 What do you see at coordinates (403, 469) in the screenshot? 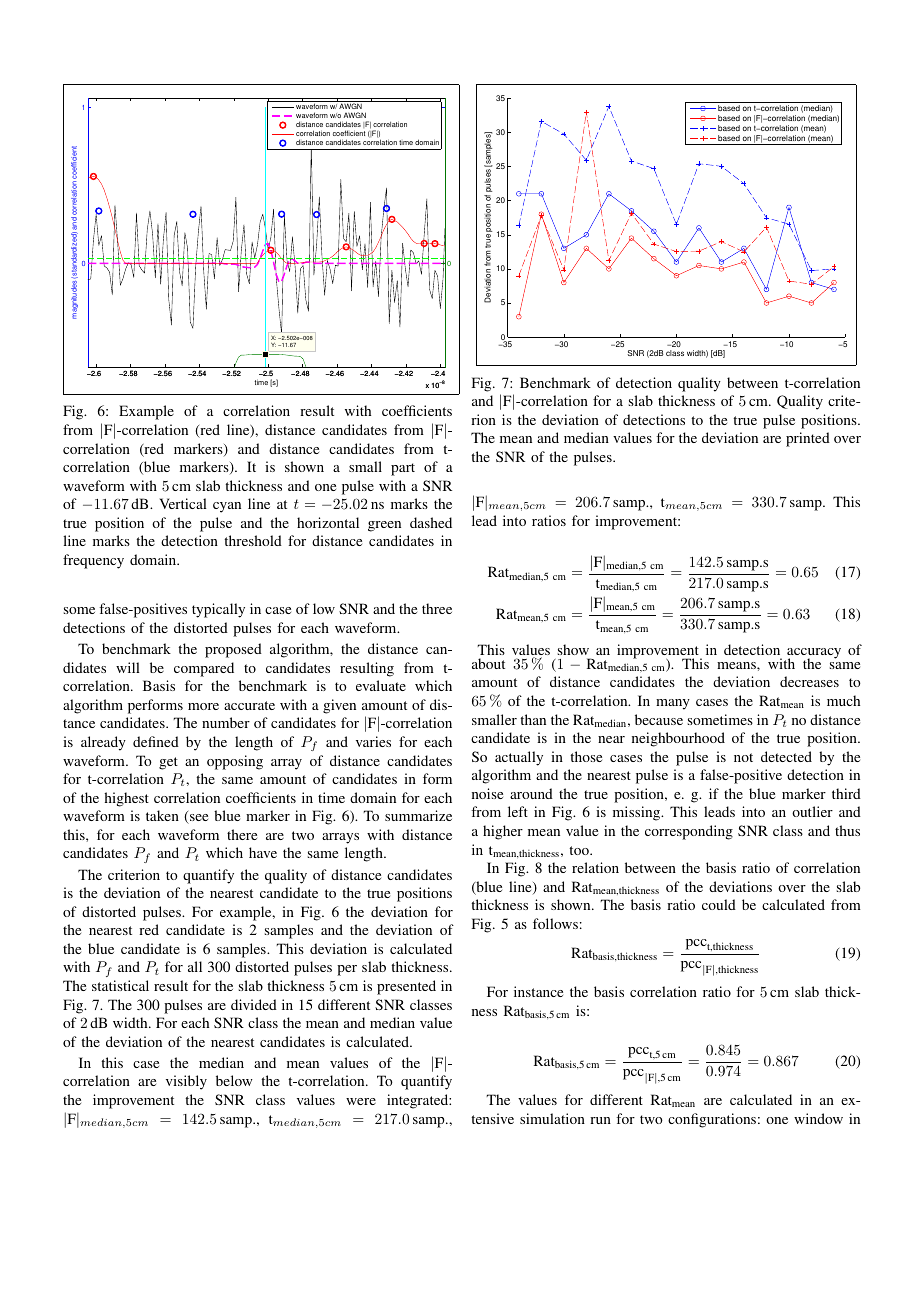
I see `part` at bounding box center [403, 469].
